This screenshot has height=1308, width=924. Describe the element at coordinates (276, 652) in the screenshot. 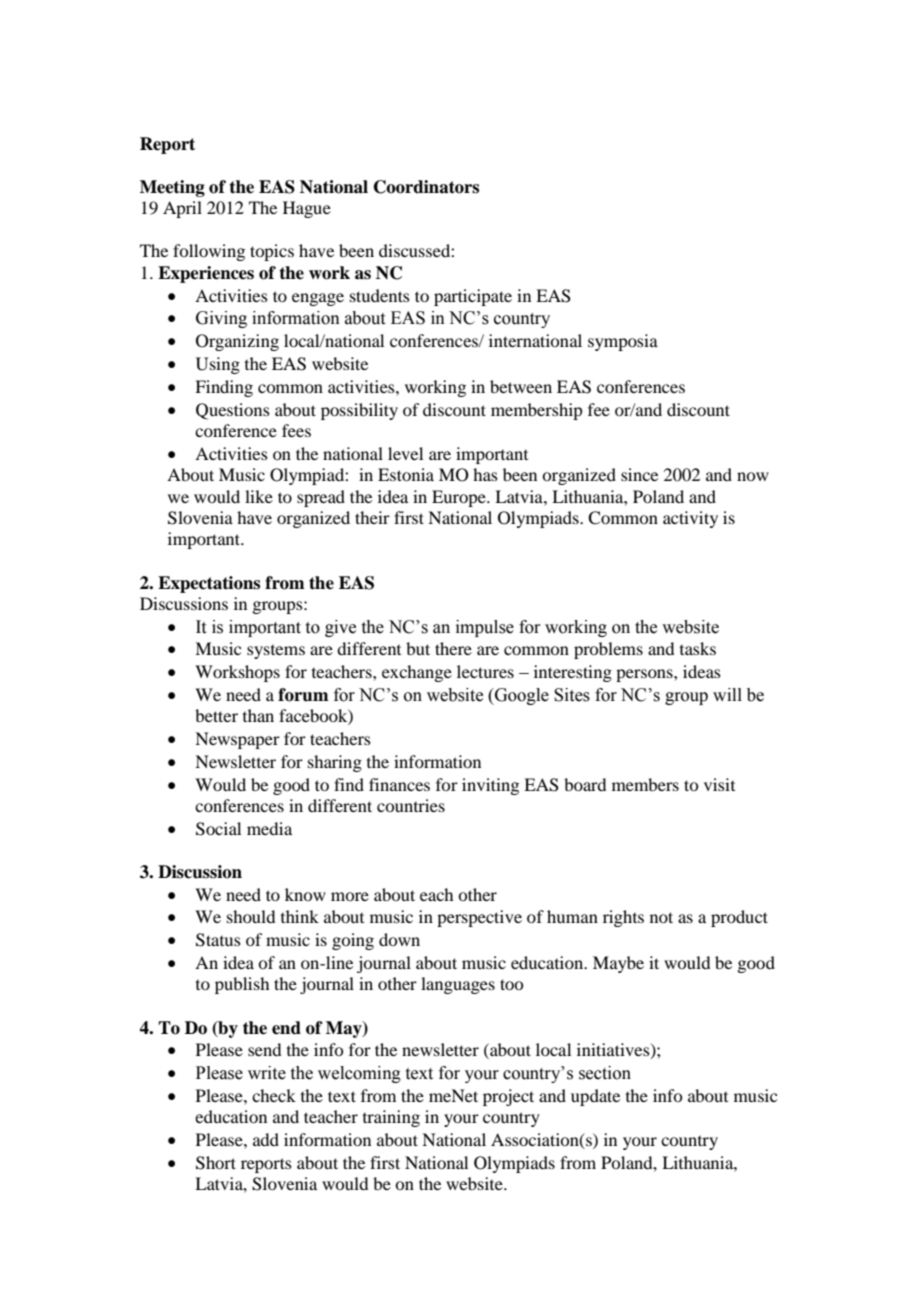

I see `systems` at that location.
